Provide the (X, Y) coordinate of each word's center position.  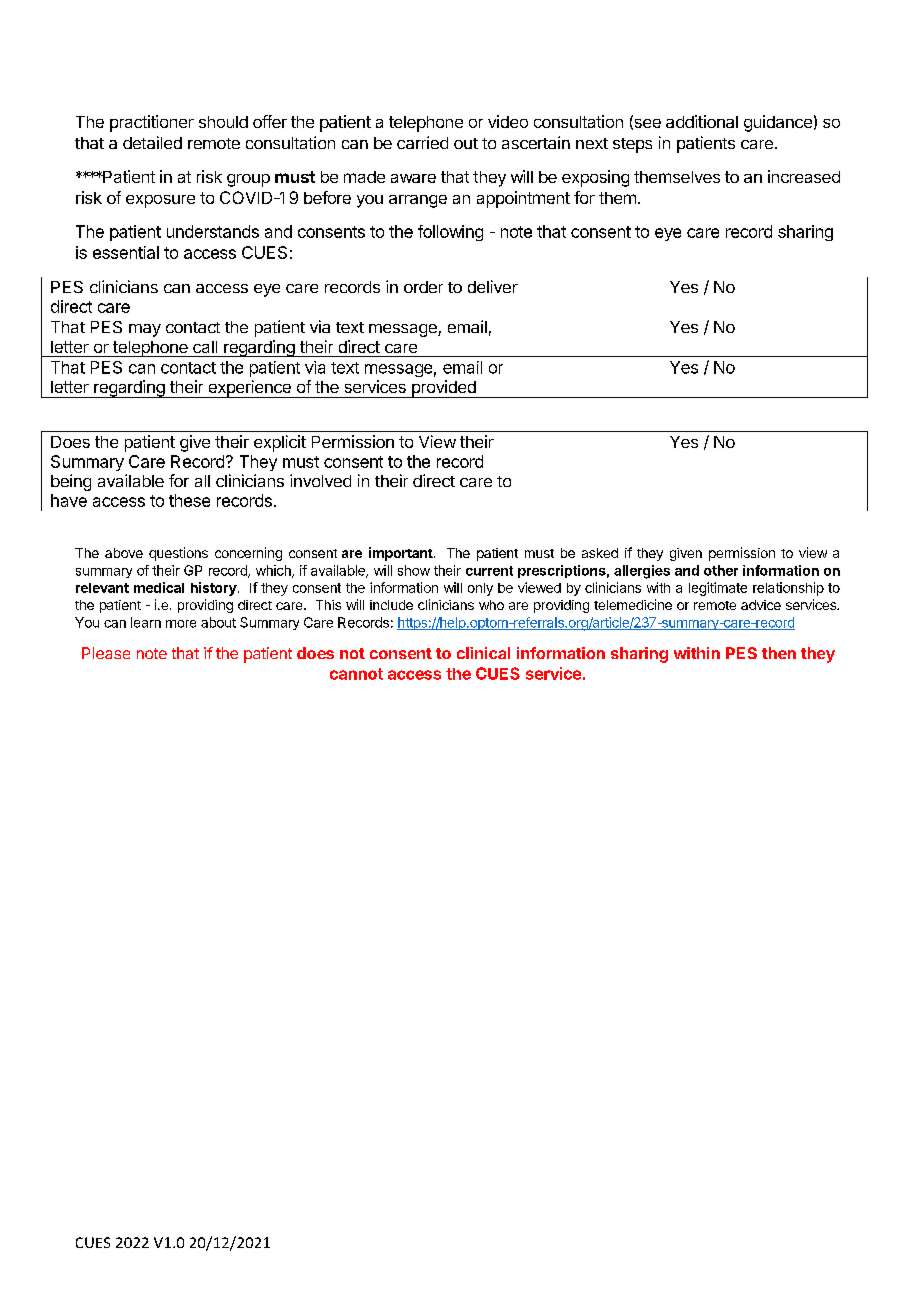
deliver (493, 286)
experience (249, 389)
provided (443, 389)
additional (702, 121)
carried (422, 142)
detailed (152, 142)
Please (106, 653)
